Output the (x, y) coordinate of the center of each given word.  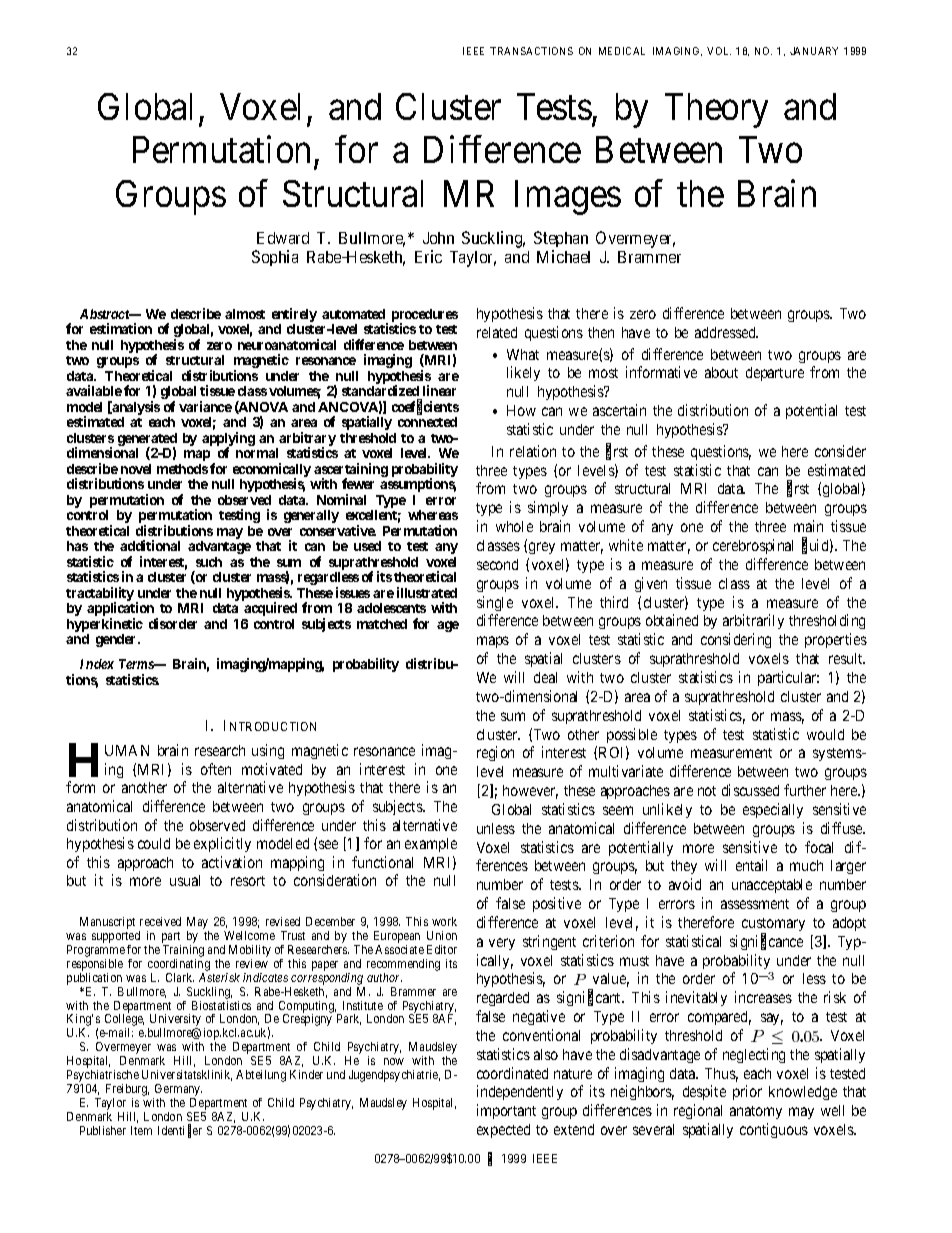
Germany (177, 1091)
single (495, 603)
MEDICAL (622, 51)
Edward (283, 238)
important (506, 1111)
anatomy (756, 1112)
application (120, 610)
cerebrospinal (753, 546)
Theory (716, 110)
